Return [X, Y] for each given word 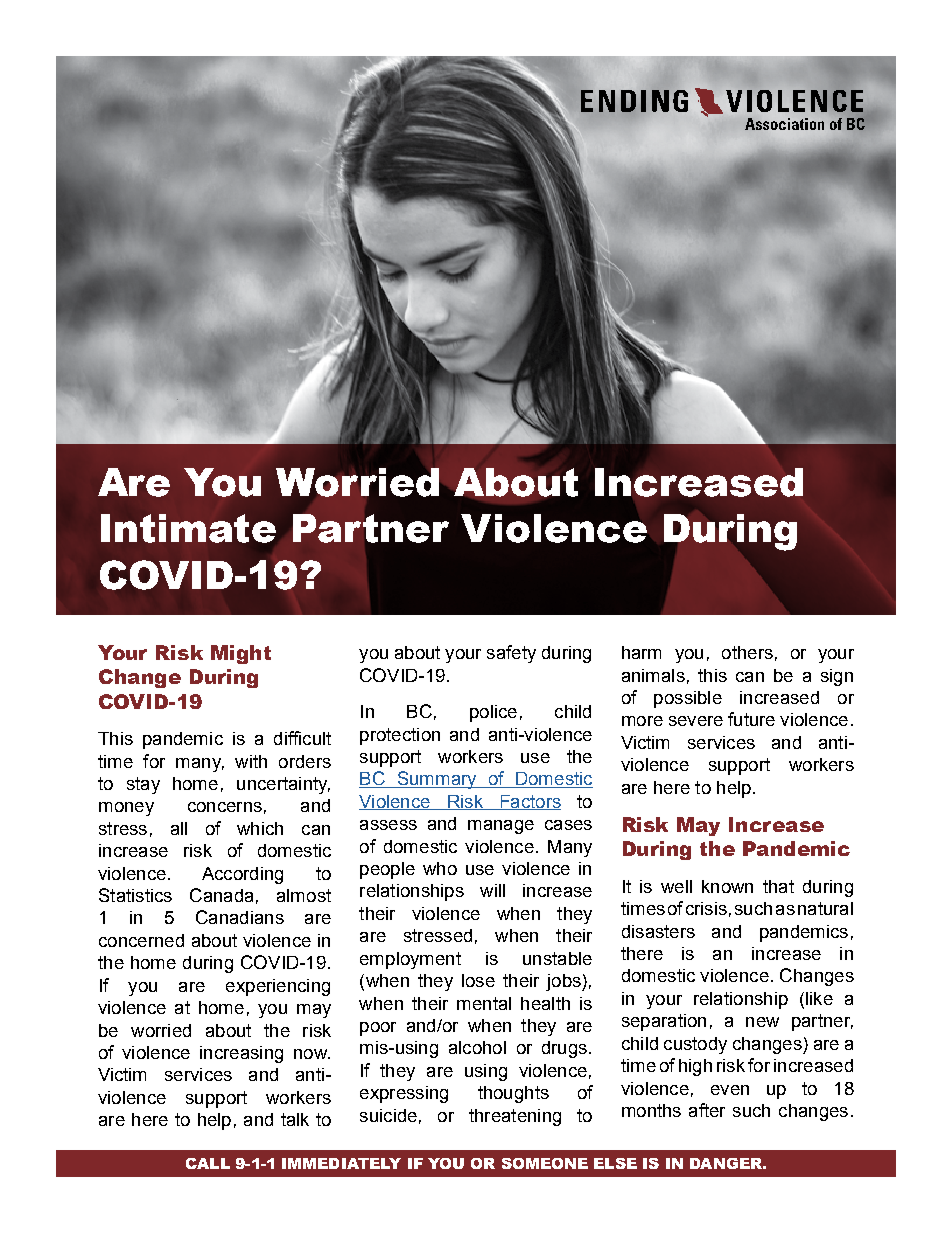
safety [511, 654]
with [251, 761]
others [747, 652]
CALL [208, 1163]
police [493, 713]
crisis [706, 908]
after [707, 1110]
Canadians [240, 917]
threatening [515, 1117]
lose [478, 980]
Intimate [188, 528]
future [751, 719]
